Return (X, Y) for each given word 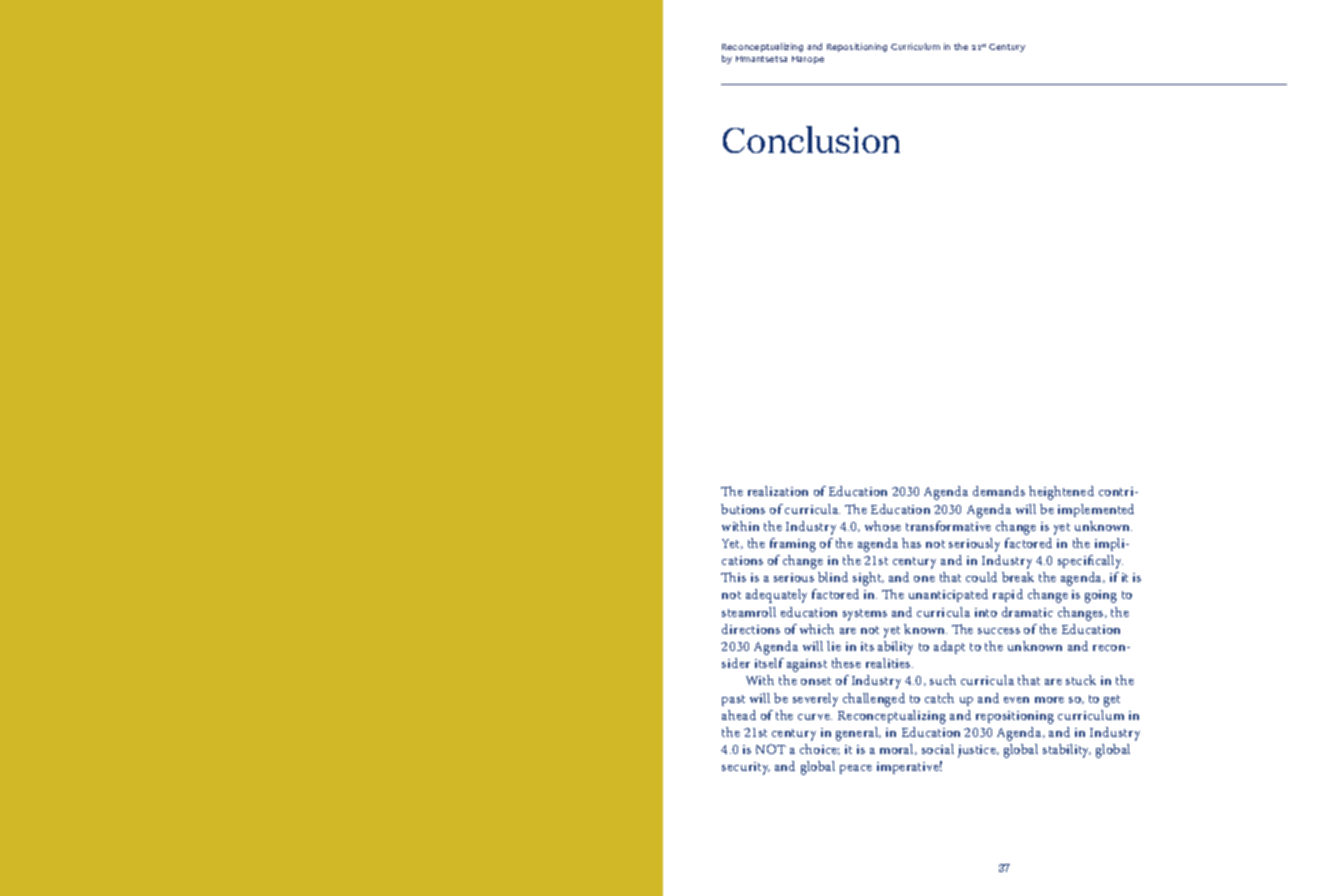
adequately (776, 596)
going (1101, 596)
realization (778, 491)
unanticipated (948, 595)
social (938, 749)
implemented (1096, 510)
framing (793, 545)
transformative (948, 526)
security (746, 768)
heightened (1061, 493)
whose (883, 526)
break (1018, 577)
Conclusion (811, 139)
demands (999, 491)
